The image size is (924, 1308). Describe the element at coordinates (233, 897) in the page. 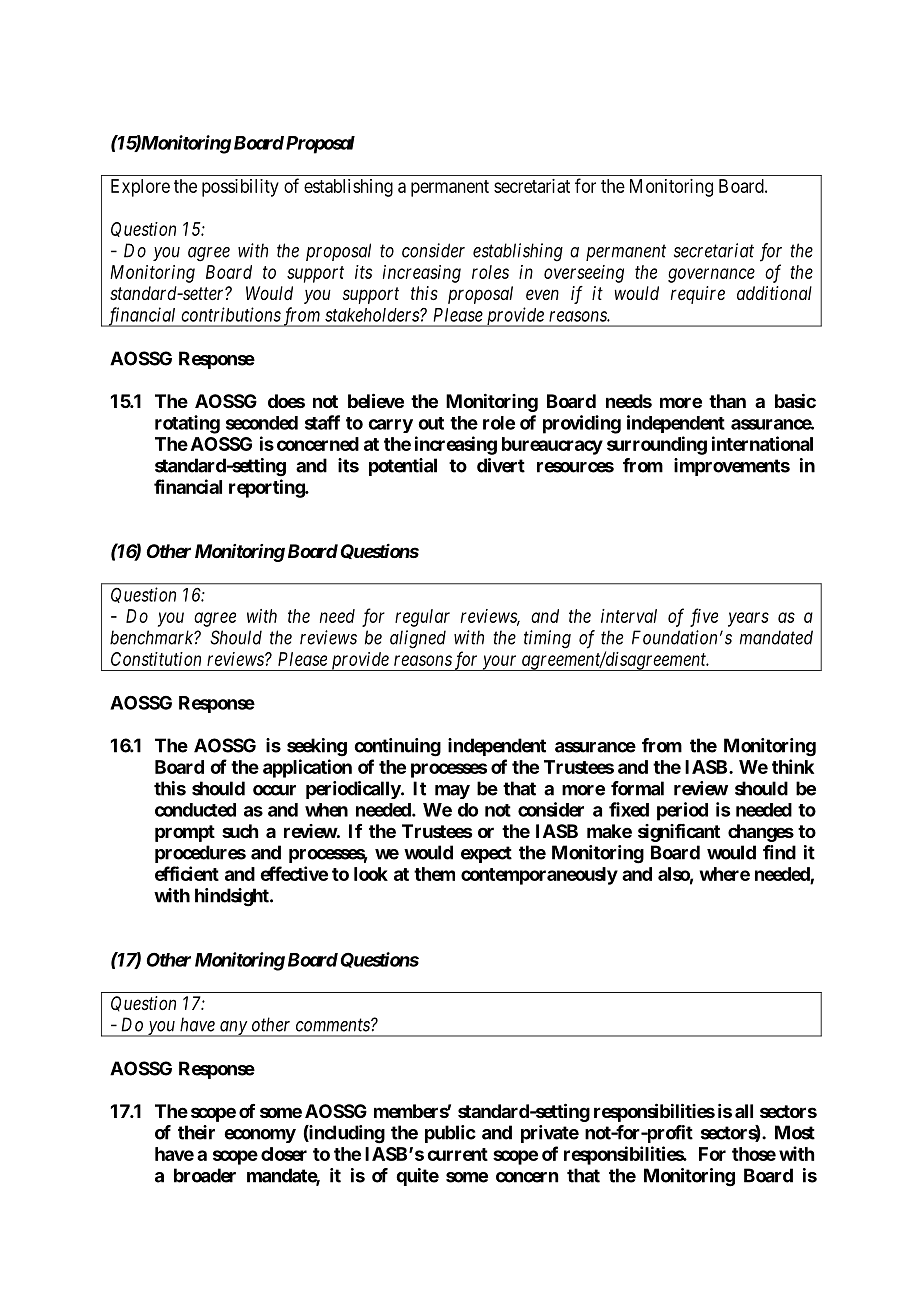

I see `hindsight` at that location.
